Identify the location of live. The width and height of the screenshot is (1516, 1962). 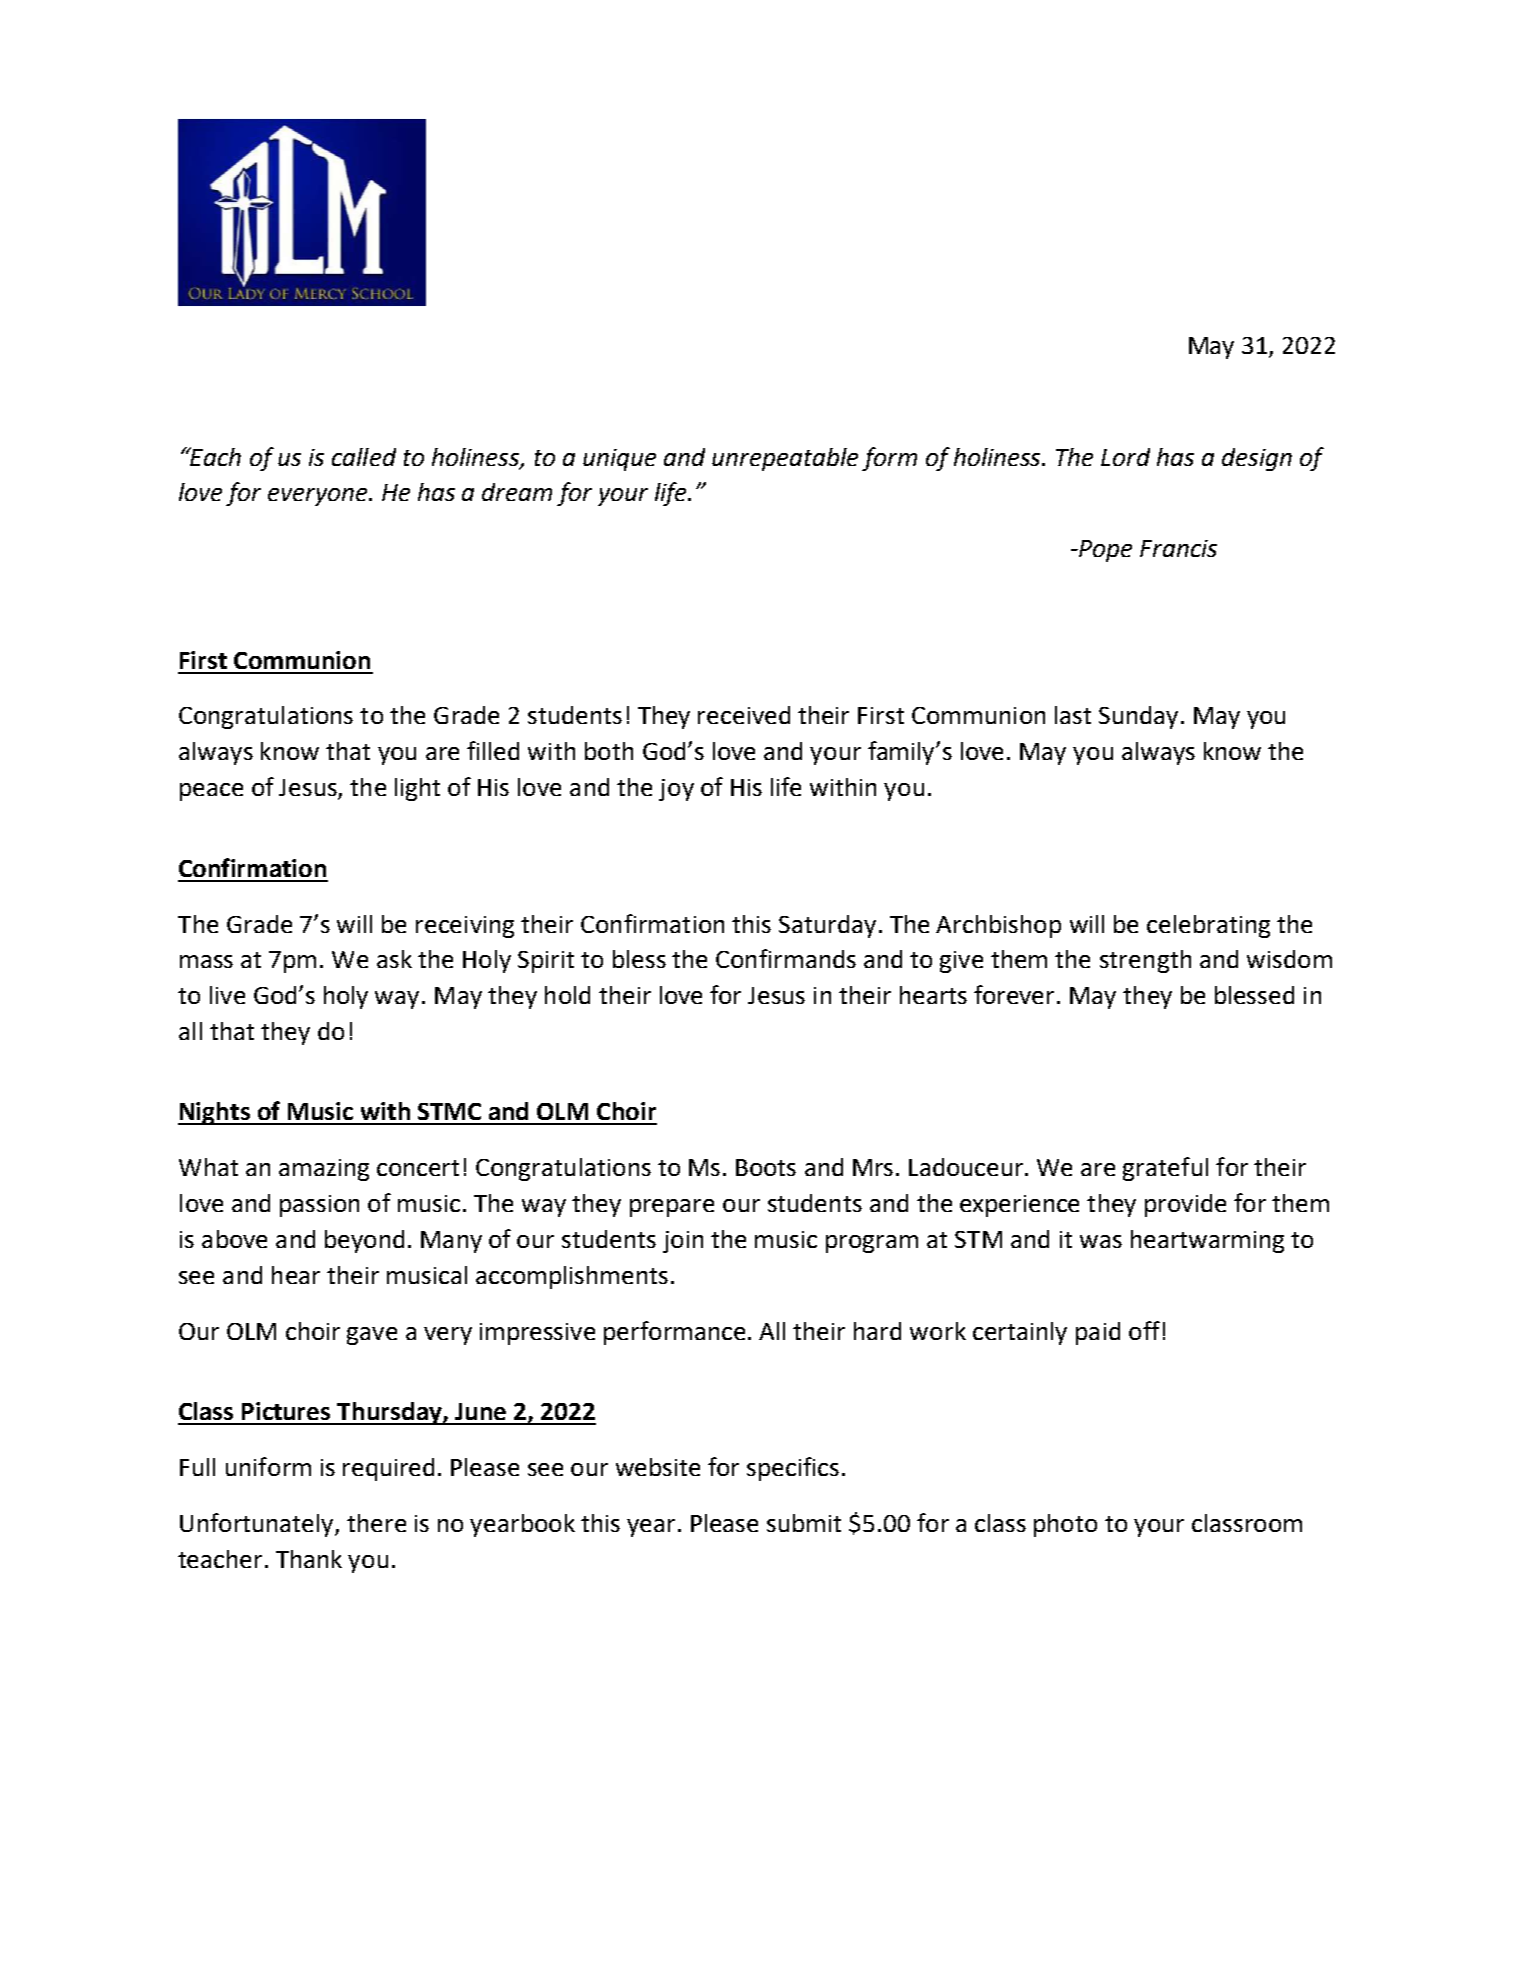
(227, 995).
